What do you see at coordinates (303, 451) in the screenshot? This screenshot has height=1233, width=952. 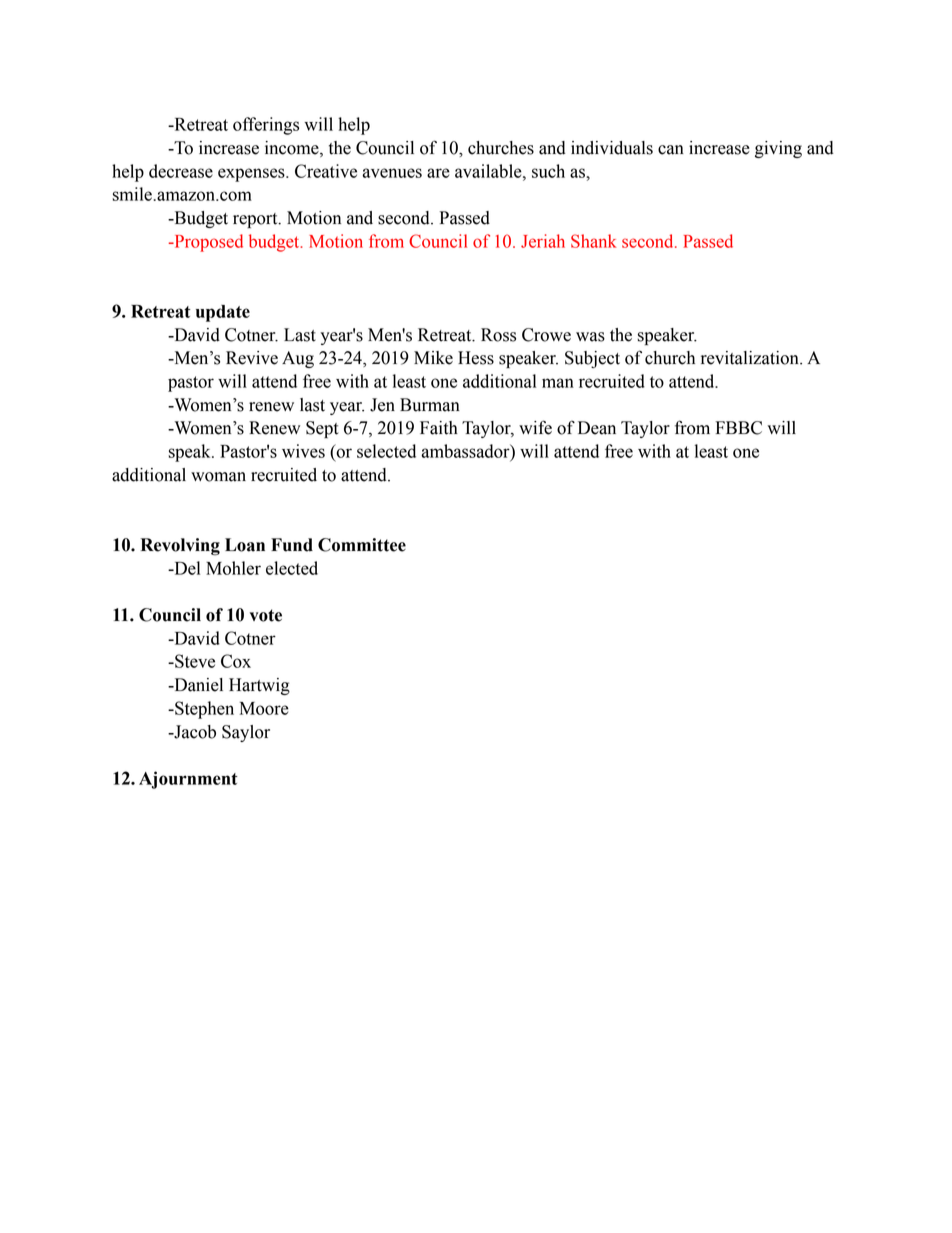 I see `wives` at bounding box center [303, 451].
